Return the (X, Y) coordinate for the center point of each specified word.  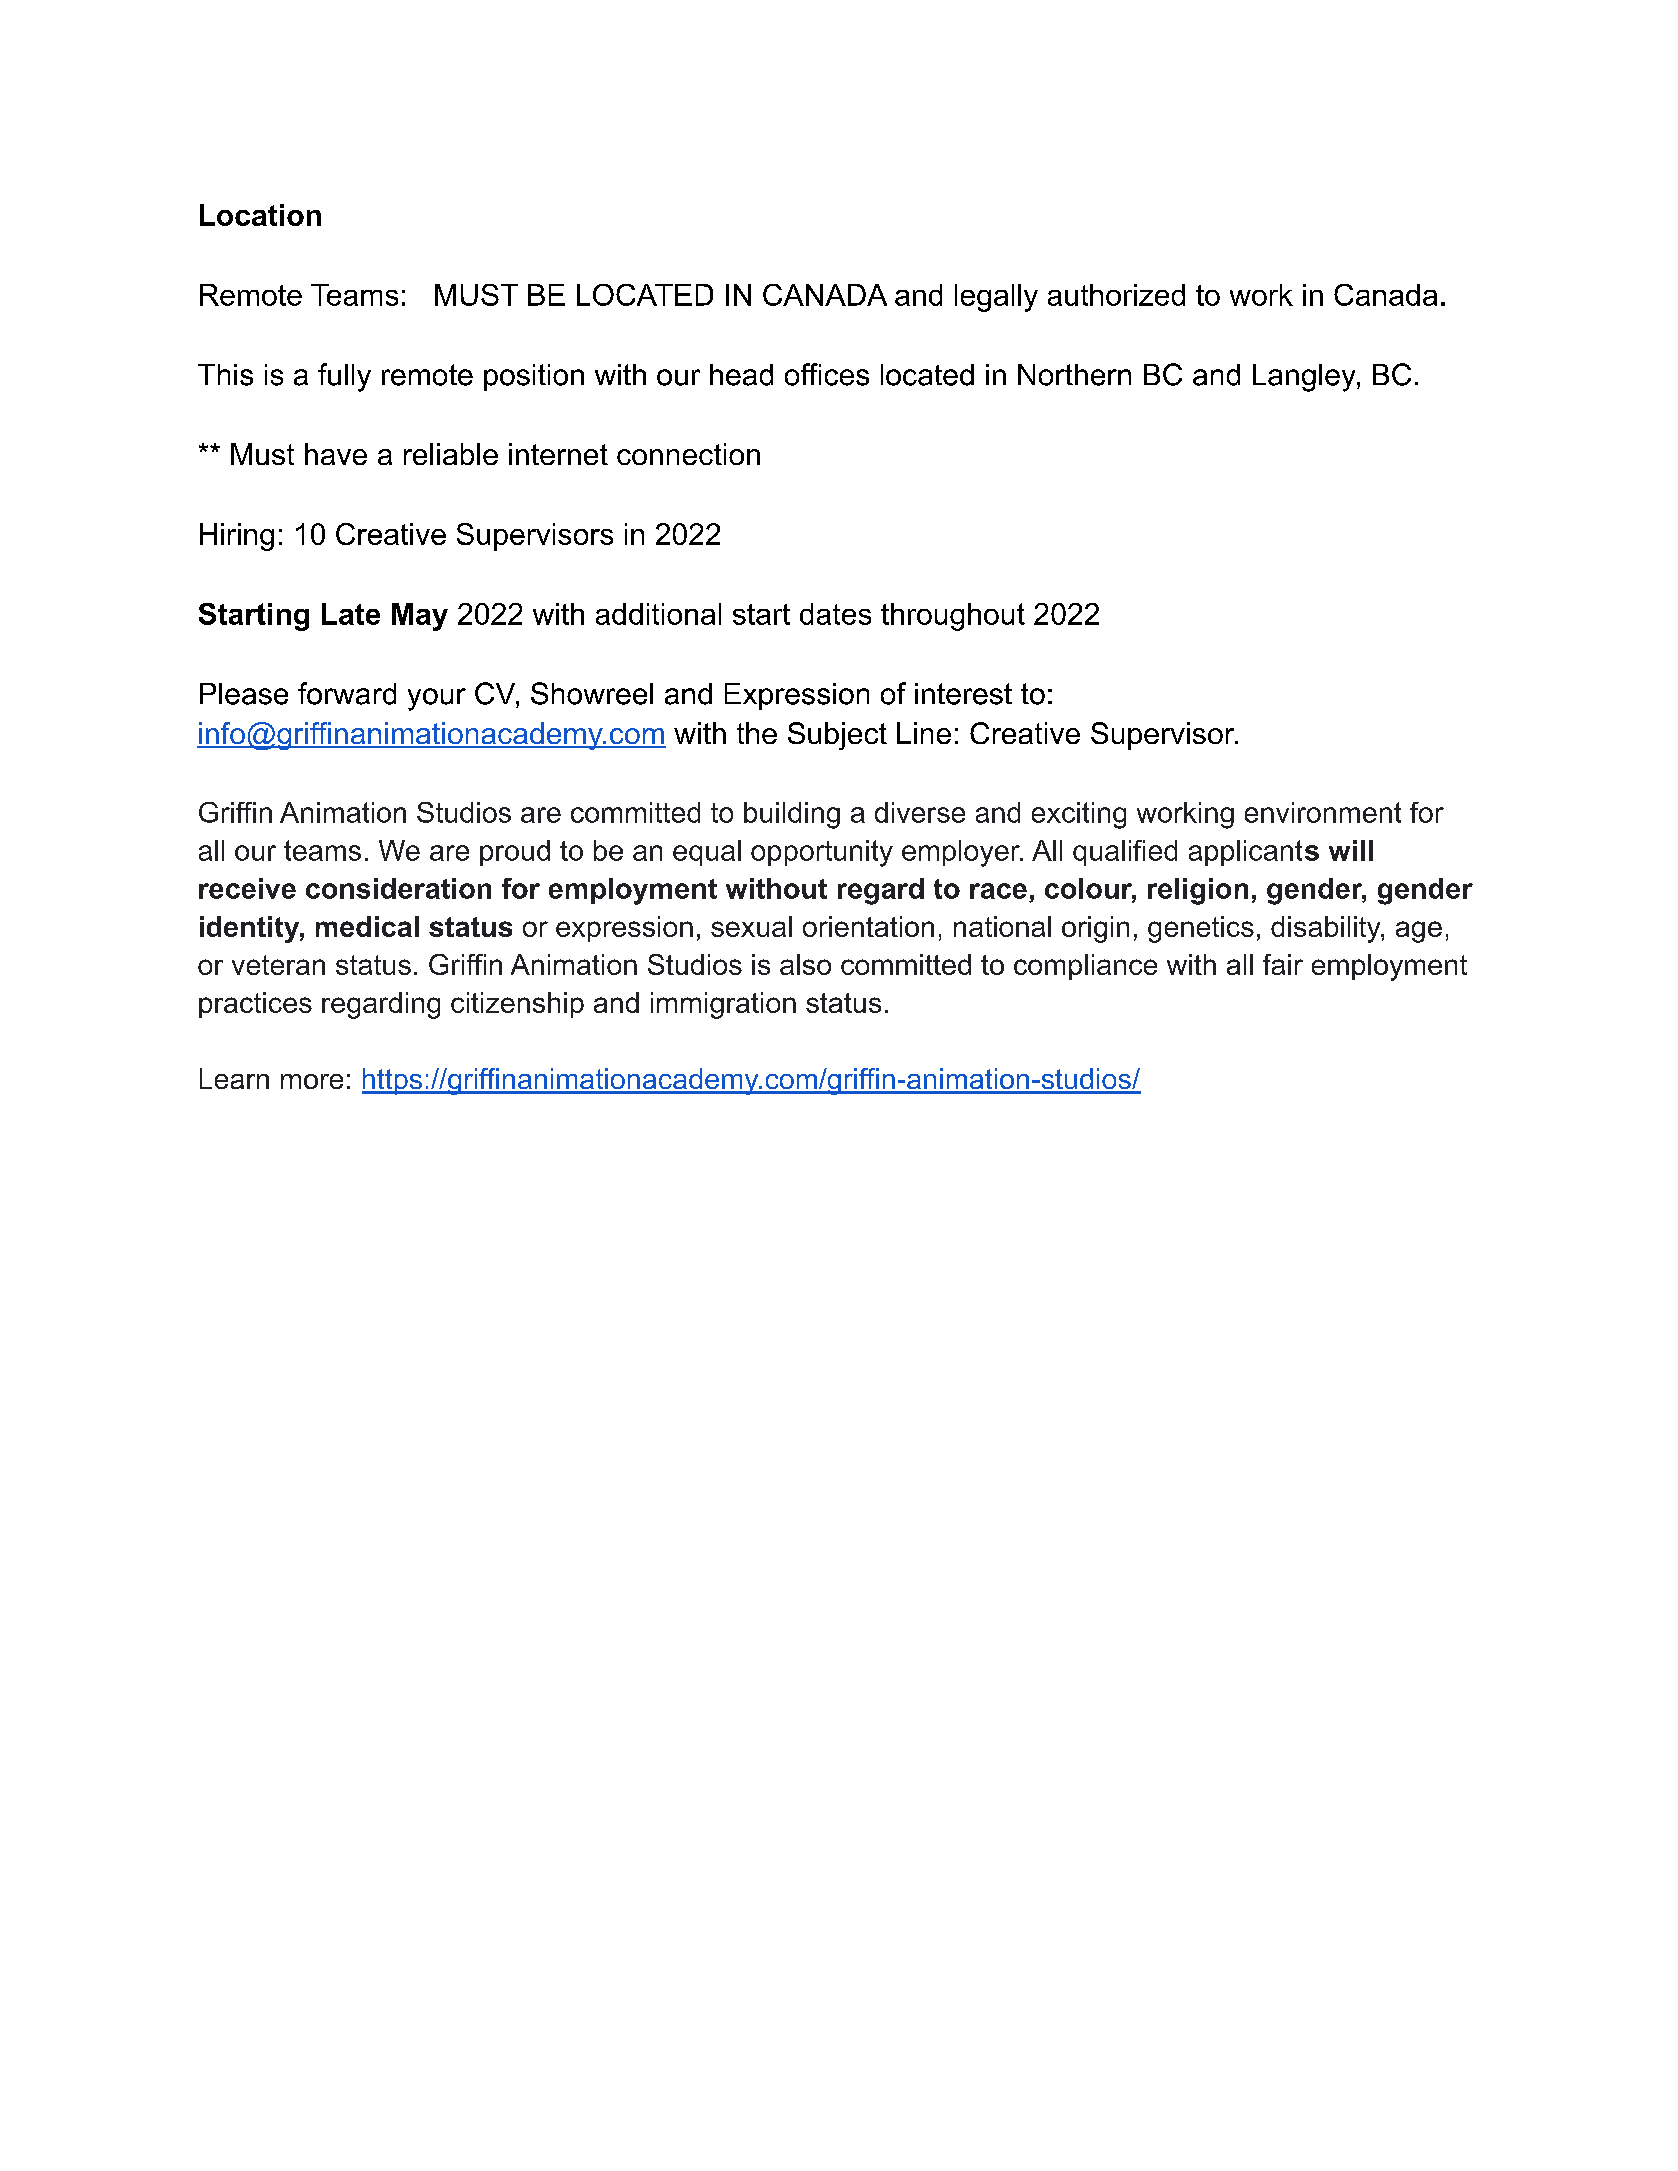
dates (835, 614)
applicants (1254, 853)
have (336, 454)
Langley (1305, 378)
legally (996, 298)
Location (260, 215)
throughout (953, 617)
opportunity (822, 853)
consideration (398, 888)
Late (351, 614)
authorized (1116, 295)
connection (688, 454)
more (312, 1081)
